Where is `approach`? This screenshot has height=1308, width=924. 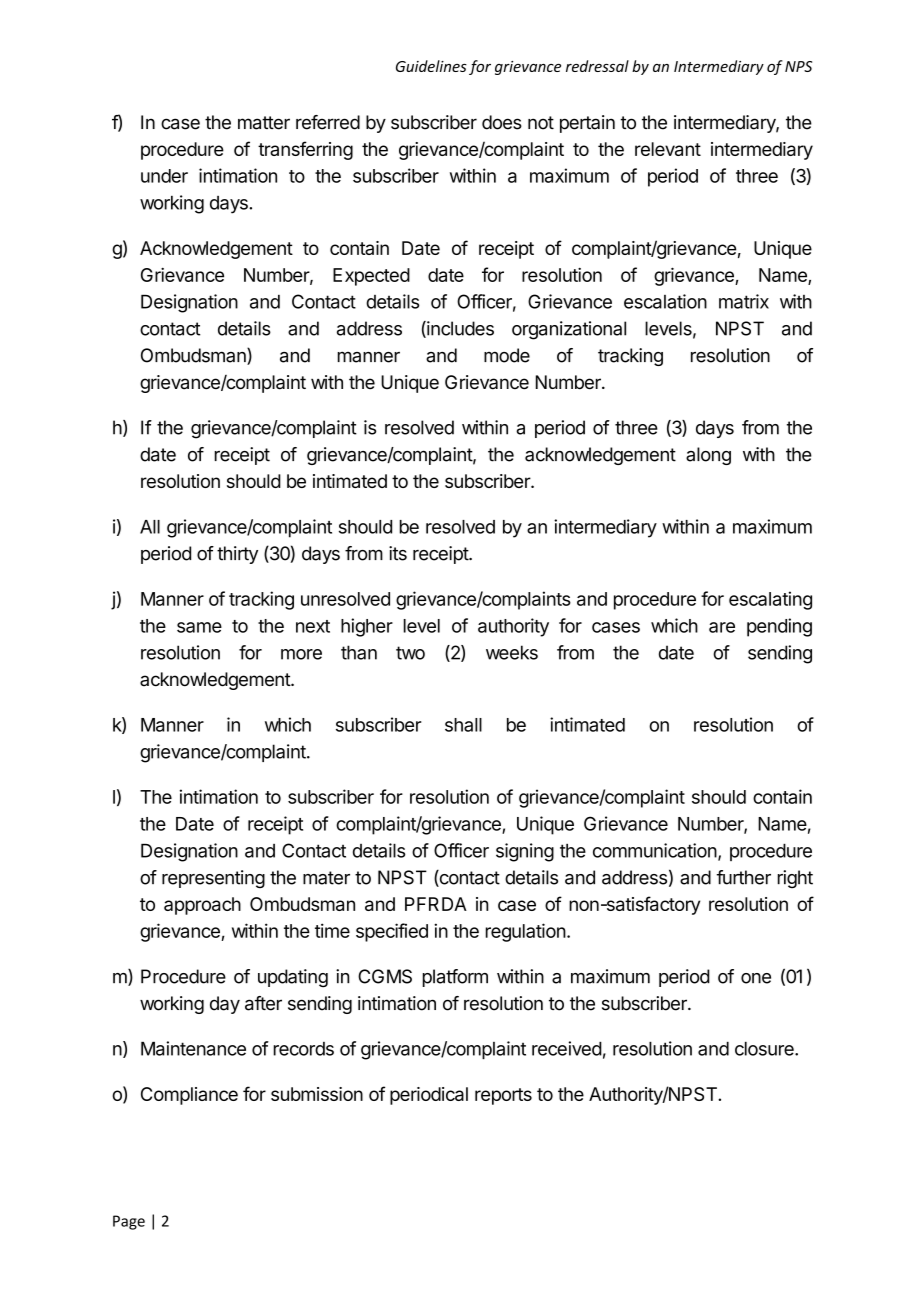
approach is located at coordinates (202, 906).
